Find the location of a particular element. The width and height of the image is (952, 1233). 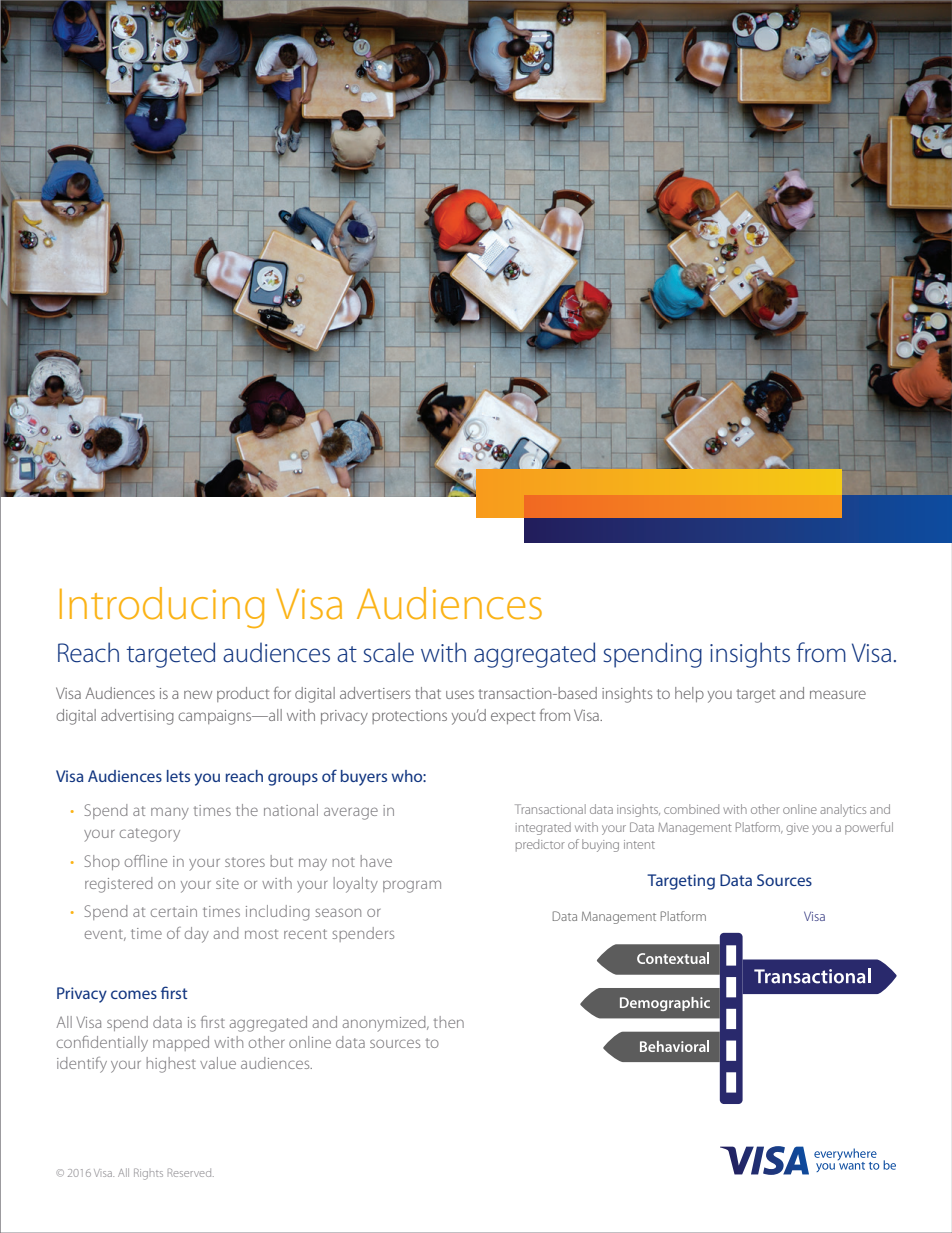

Introducing is located at coordinates (162, 607).
